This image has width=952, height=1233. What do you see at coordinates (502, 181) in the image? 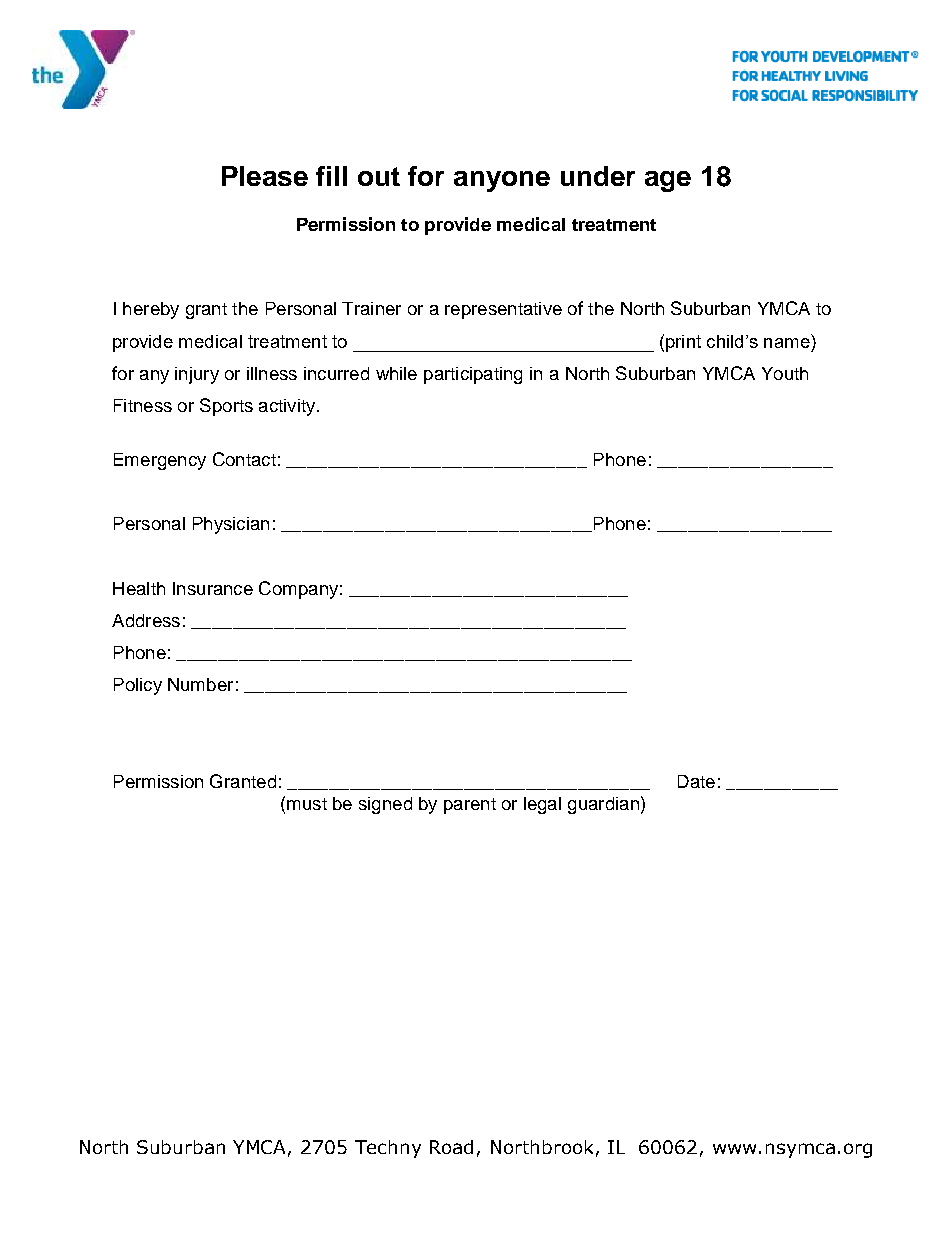
I see `anyone` at bounding box center [502, 181].
